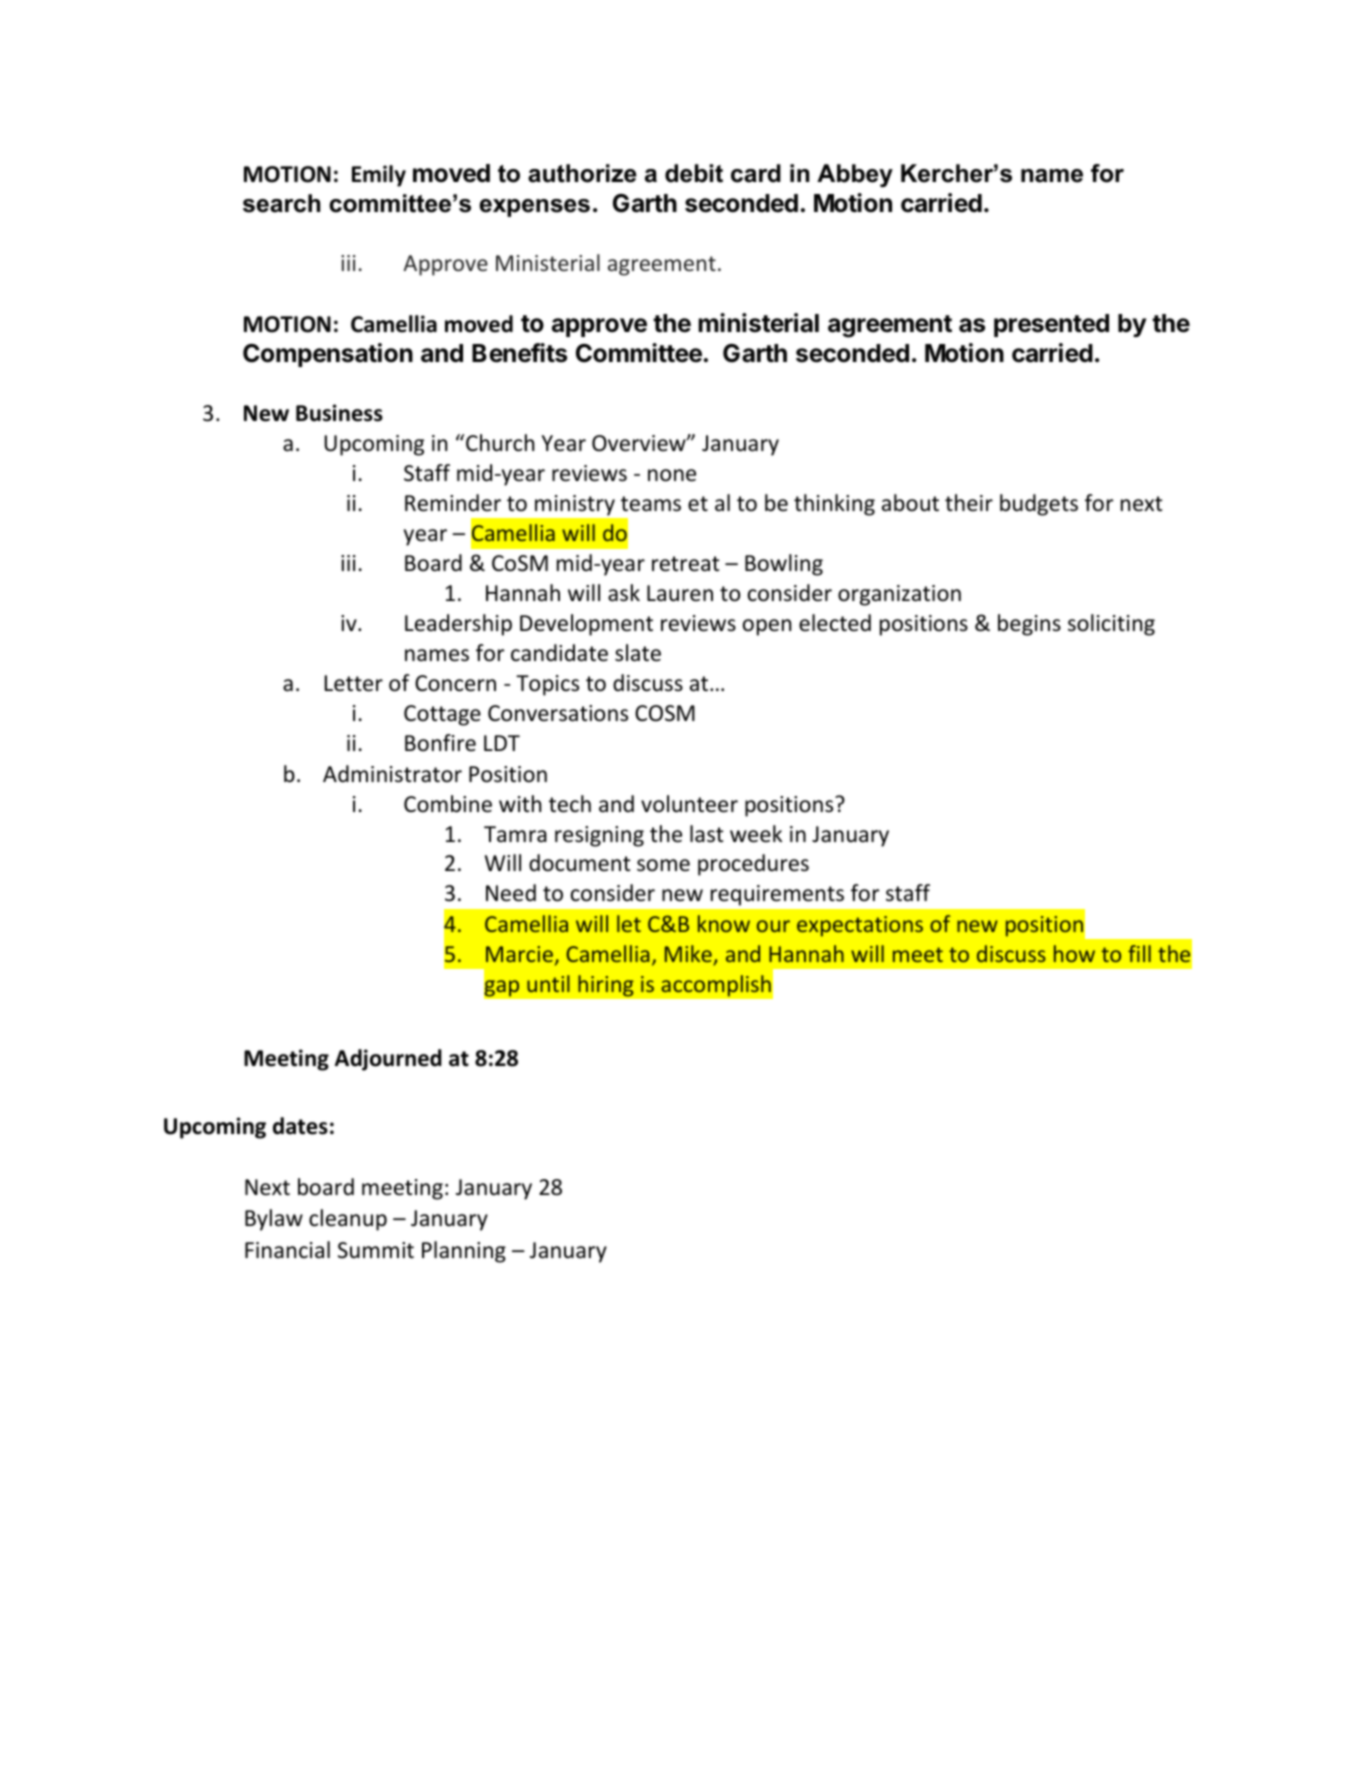  What do you see at coordinates (1029, 625) in the image?
I see `begins` at bounding box center [1029, 625].
